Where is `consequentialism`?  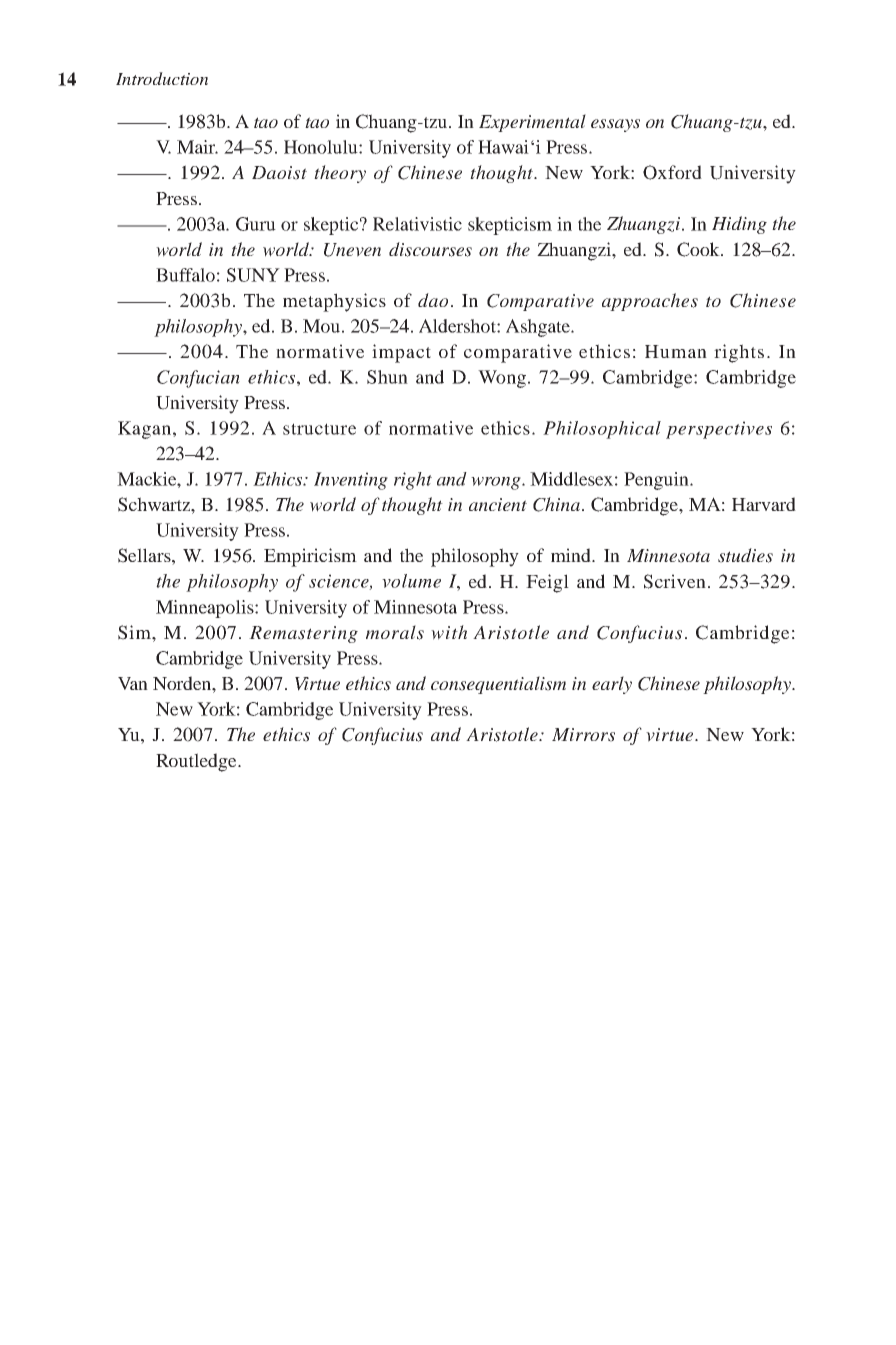
consequentialism is located at coordinates (498, 685).
